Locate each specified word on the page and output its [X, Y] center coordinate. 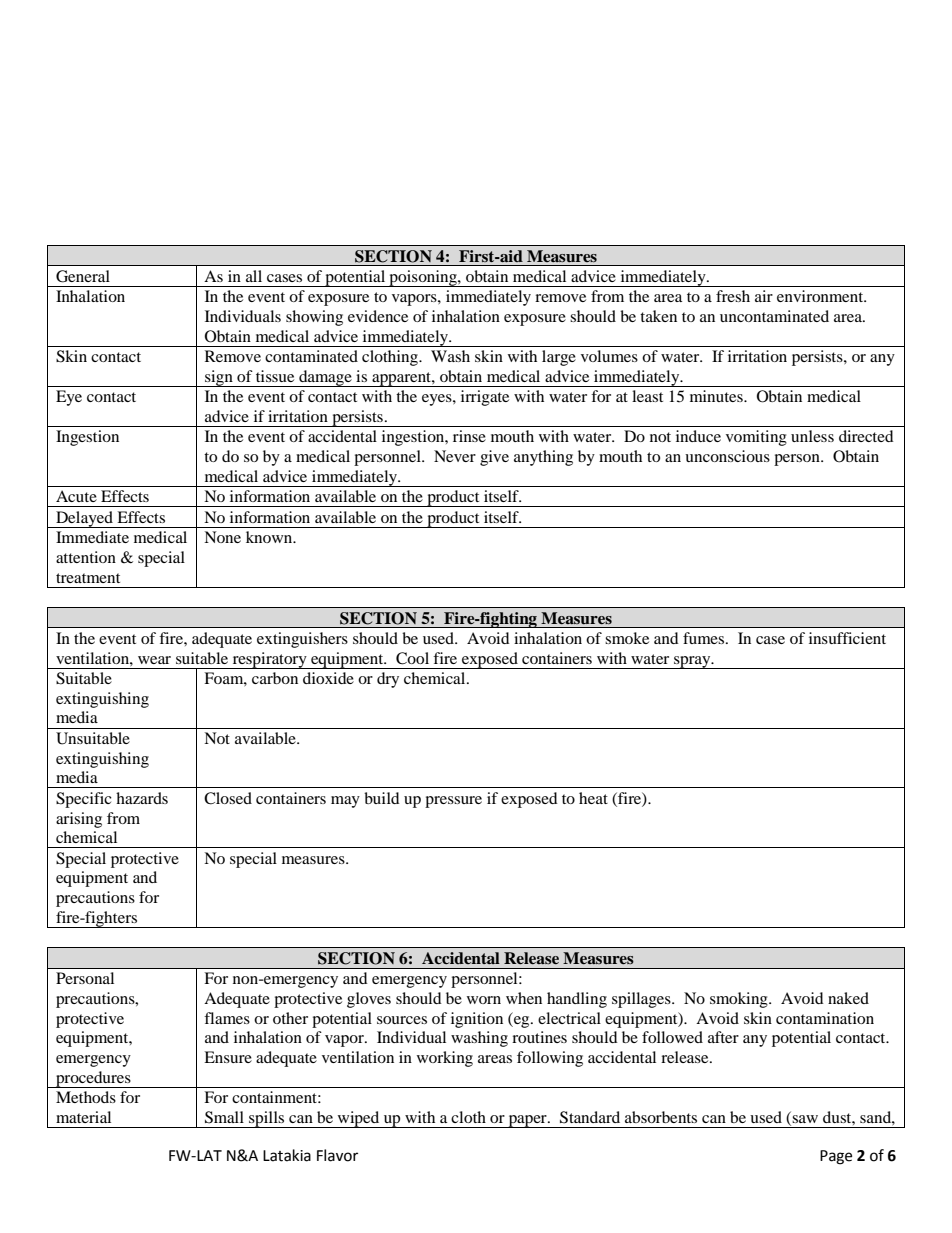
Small [224, 1117]
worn [484, 1000]
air [764, 296]
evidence [378, 316]
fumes [705, 638]
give [494, 458]
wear [154, 660]
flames [227, 1018]
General [83, 276]
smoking [740, 1000]
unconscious [727, 456]
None [222, 537]
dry [388, 680]
